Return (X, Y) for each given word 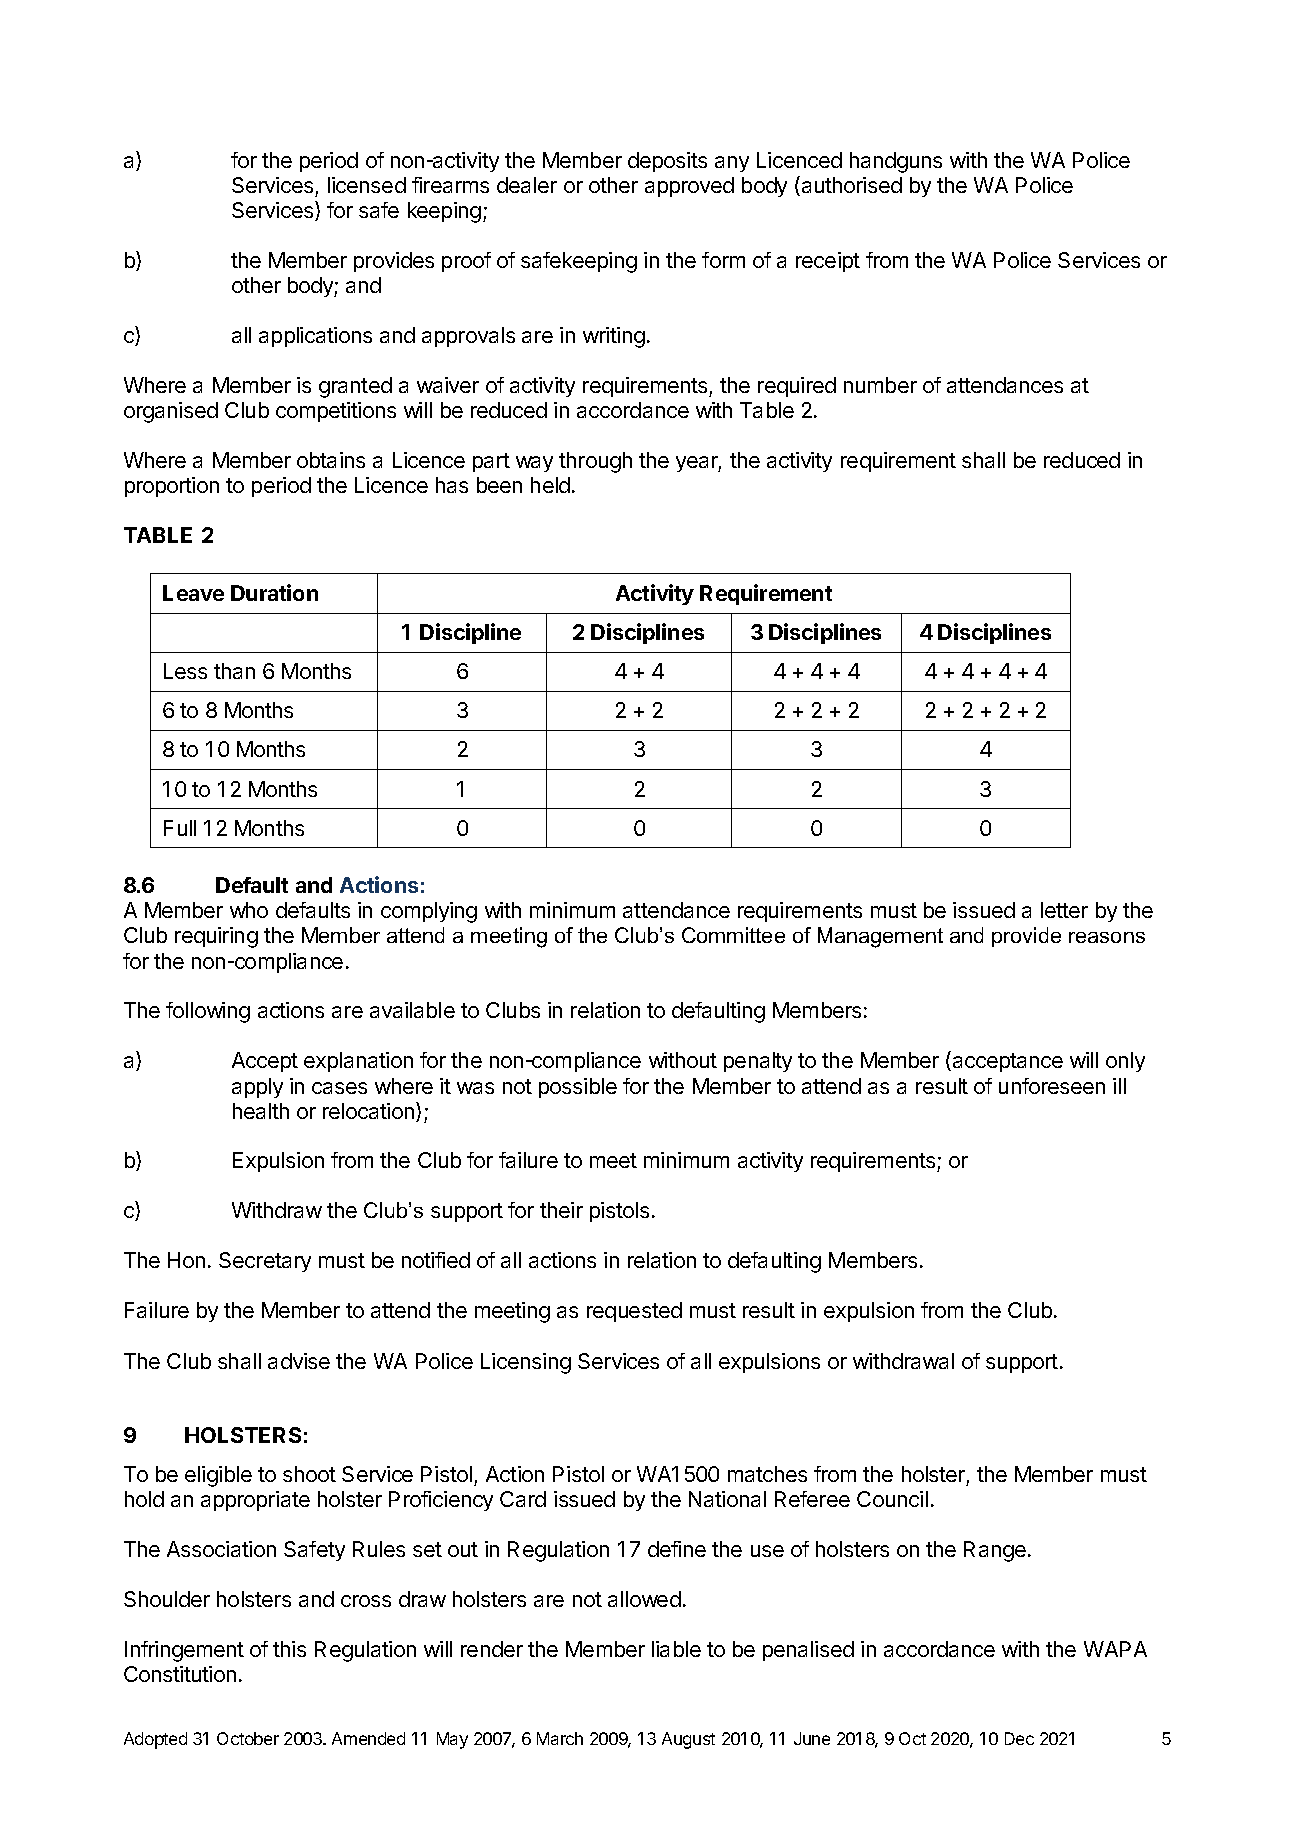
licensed (367, 185)
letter (1064, 910)
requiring (216, 937)
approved (689, 187)
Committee (733, 935)
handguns (896, 162)
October (248, 1738)
